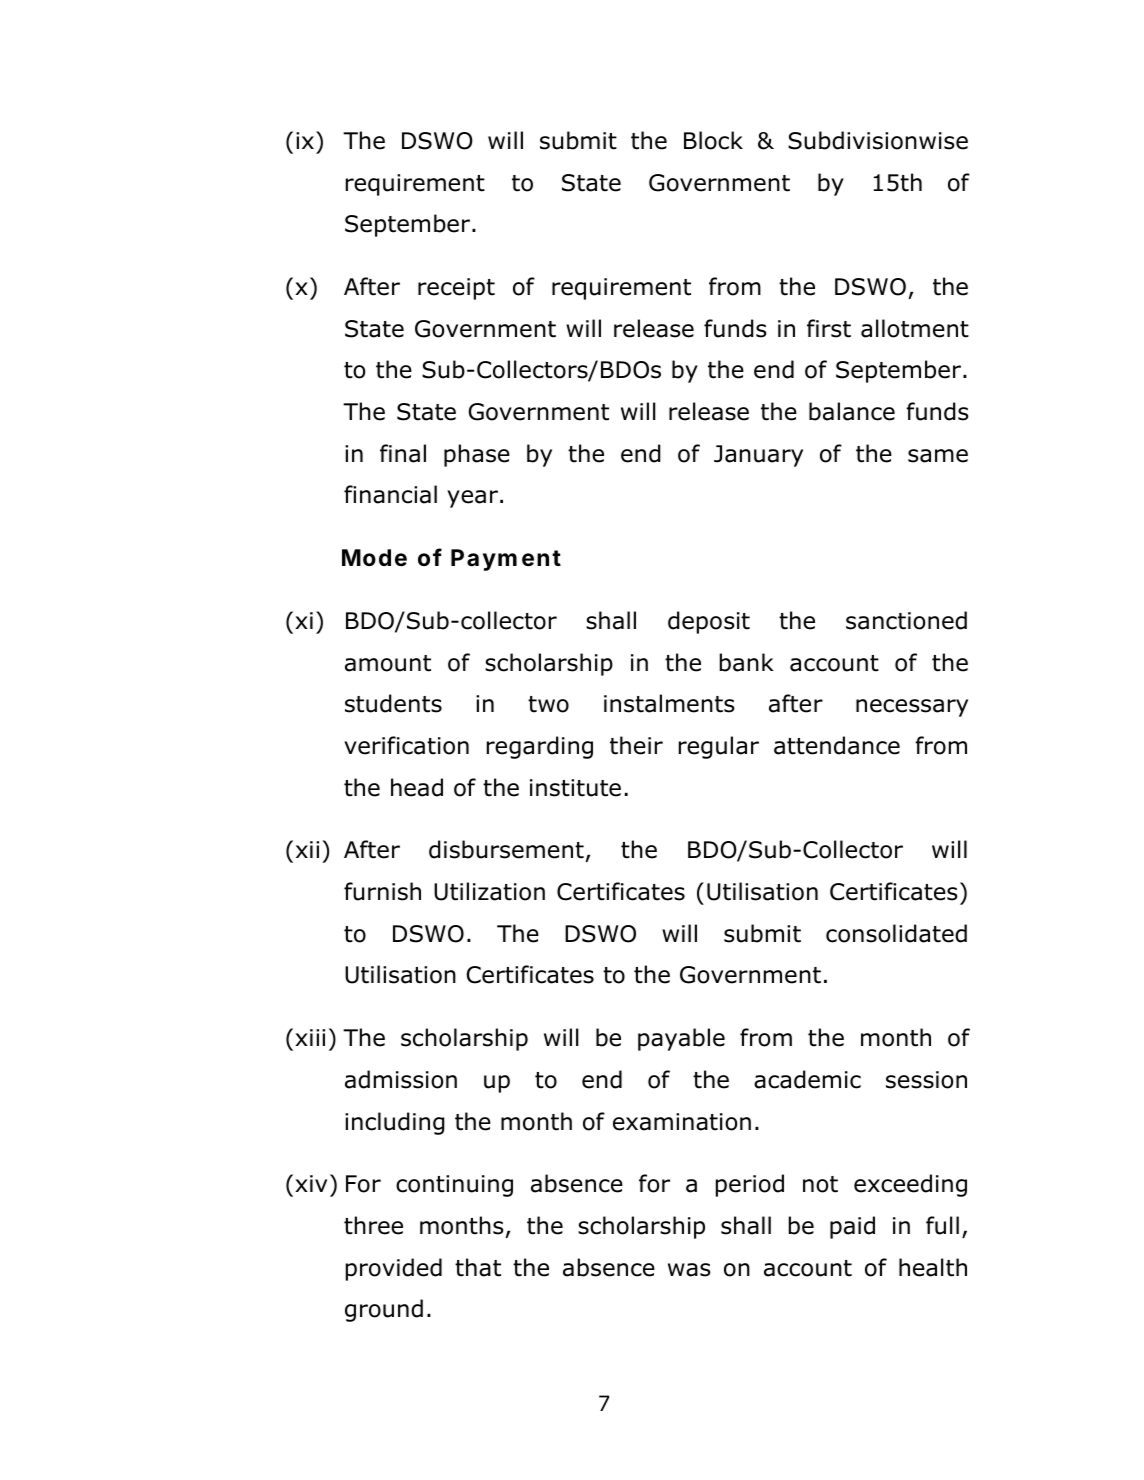  I want to click on payable, so click(681, 1039).
